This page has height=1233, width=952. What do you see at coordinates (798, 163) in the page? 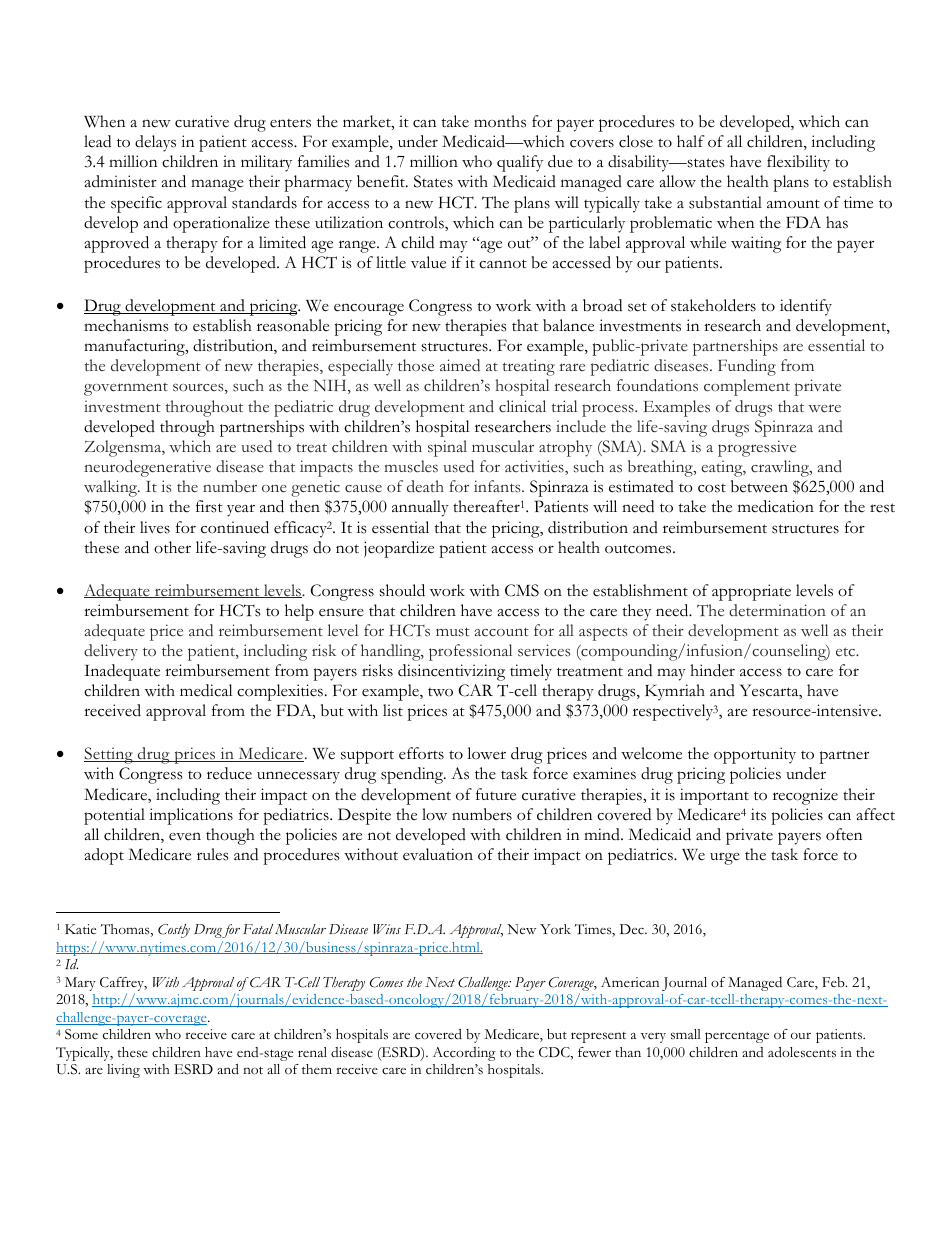
I see `flexibility` at bounding box center [798, 163].
